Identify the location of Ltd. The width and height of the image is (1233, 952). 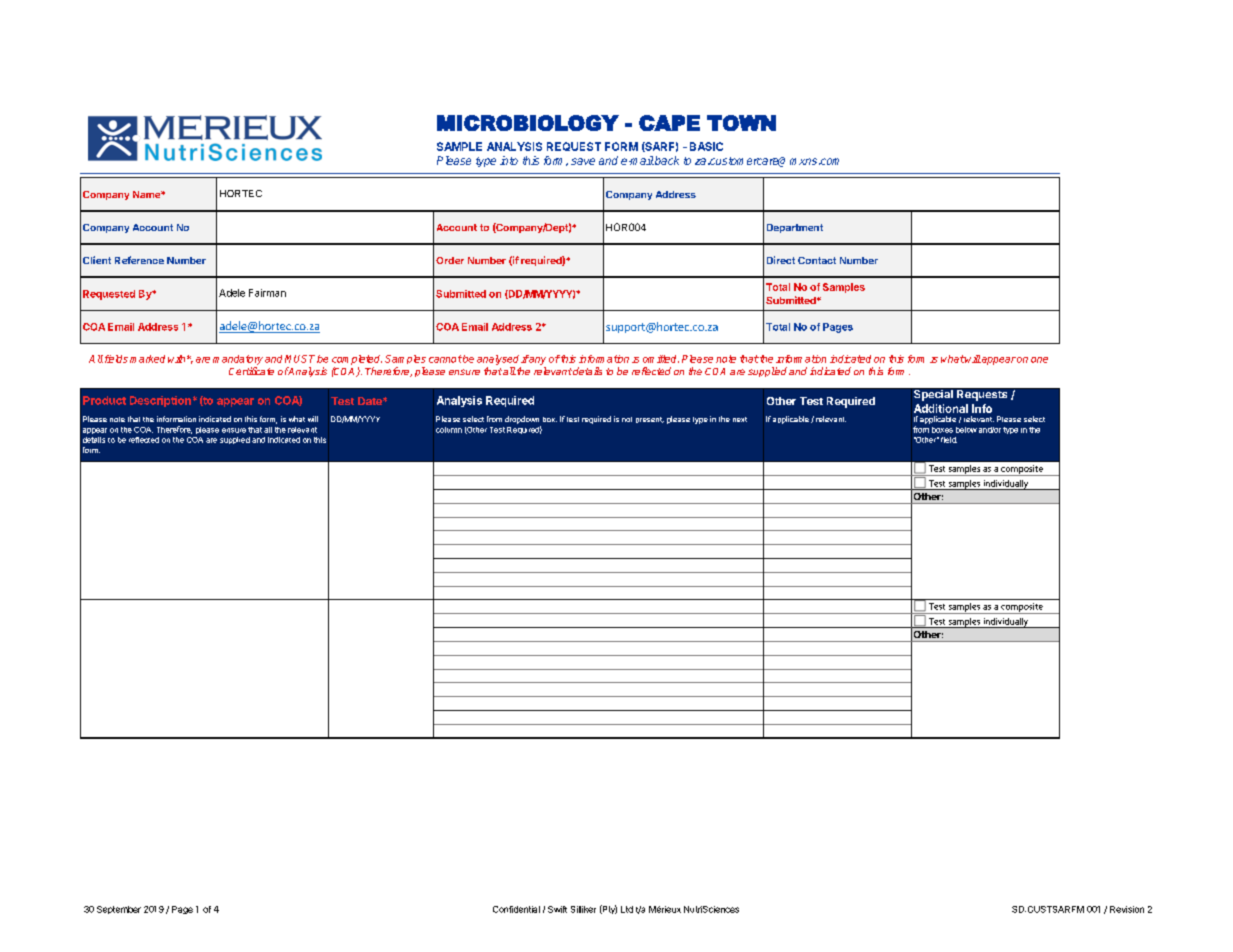
(627, 909).
